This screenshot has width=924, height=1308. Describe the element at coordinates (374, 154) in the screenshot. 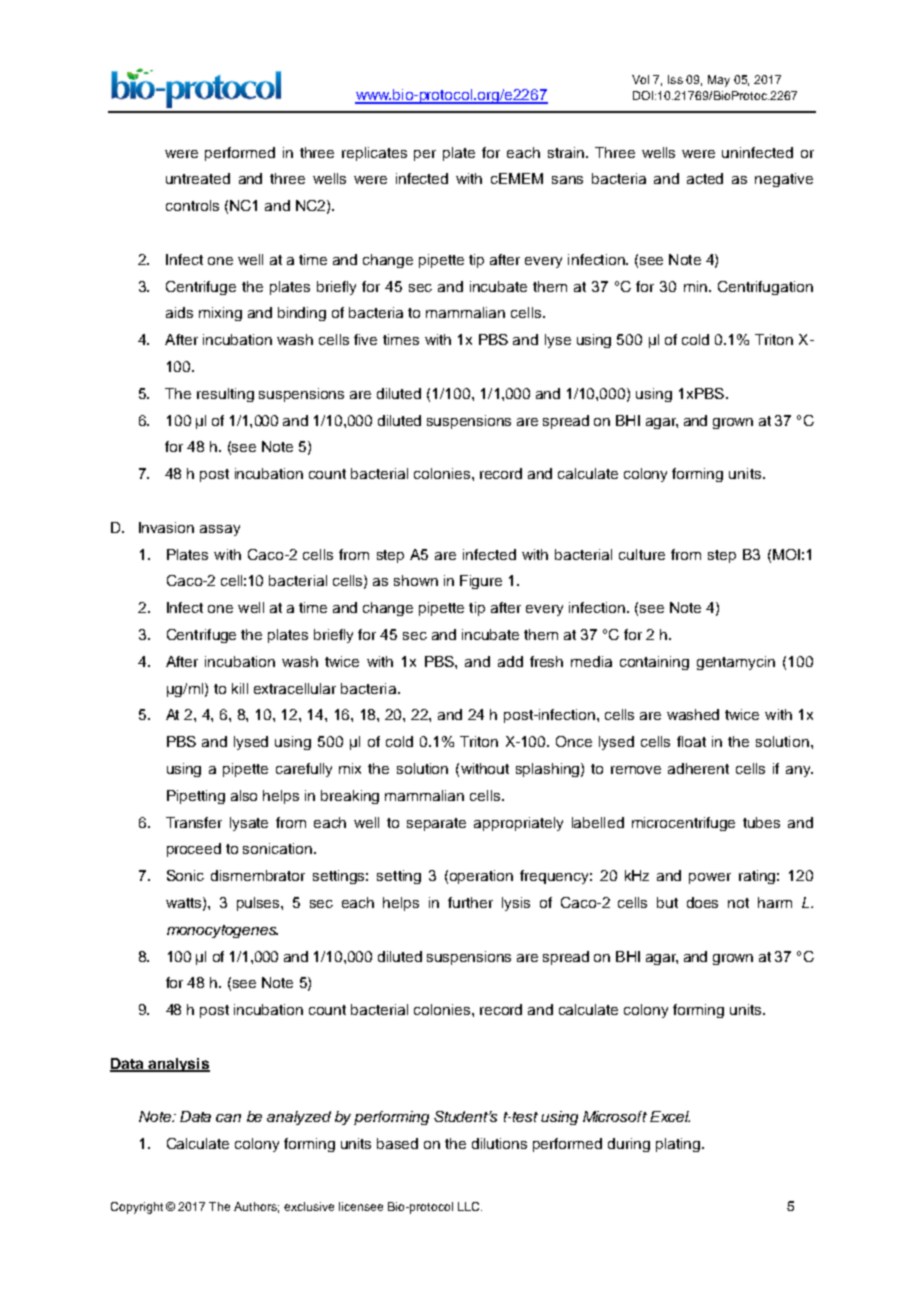

I see `replicates` at that location.
